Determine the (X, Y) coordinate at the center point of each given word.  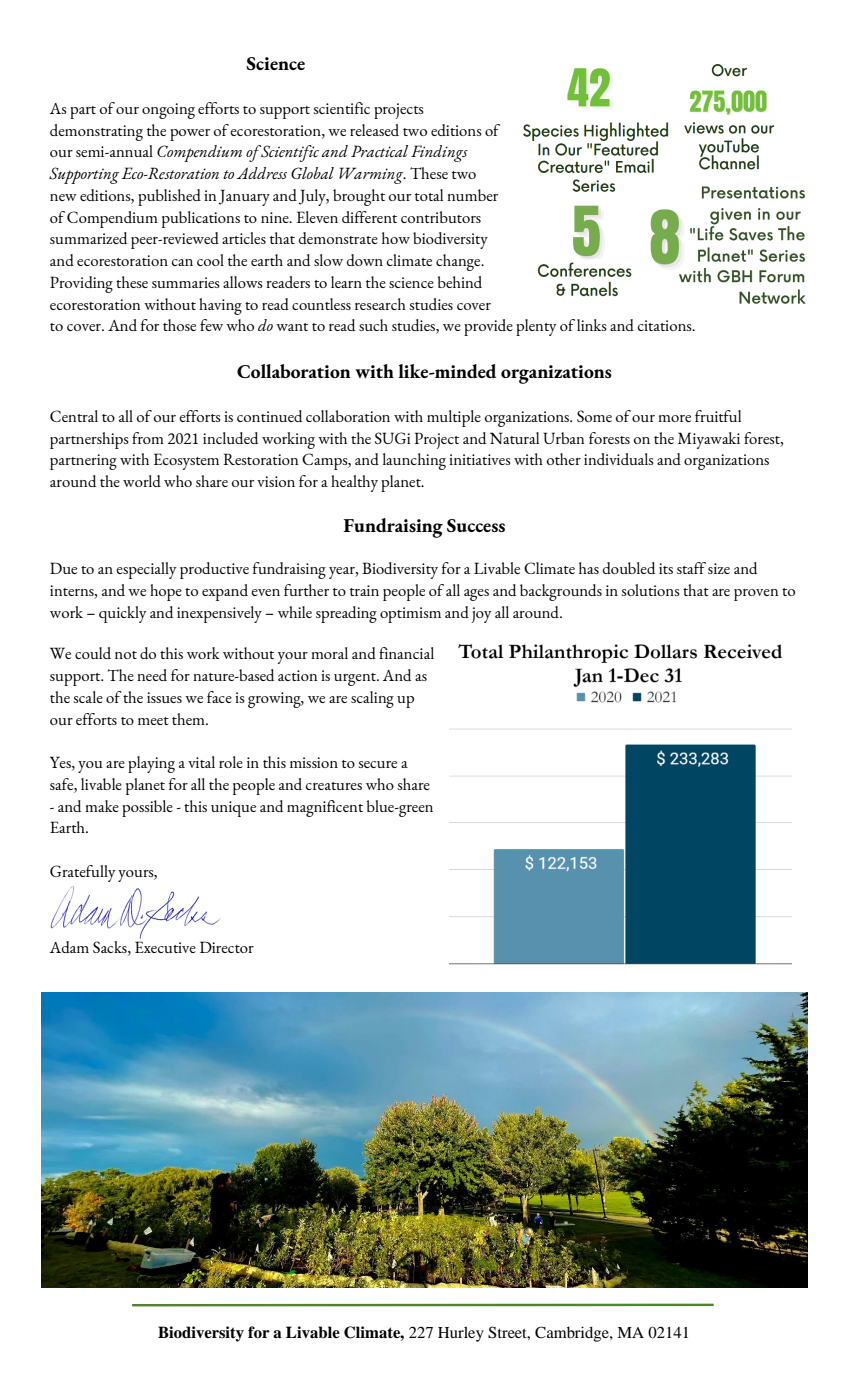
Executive (165, 947)
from (148, 438)
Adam (69, 947)
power (190, 135)
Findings (439, 153)
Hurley (461, 1334)
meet (153, 721)
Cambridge (573, 1334)
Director (227, 947)
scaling (372, 699)
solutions (650, 590)
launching (414, 461)
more (674, 418)
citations (666, 325)
